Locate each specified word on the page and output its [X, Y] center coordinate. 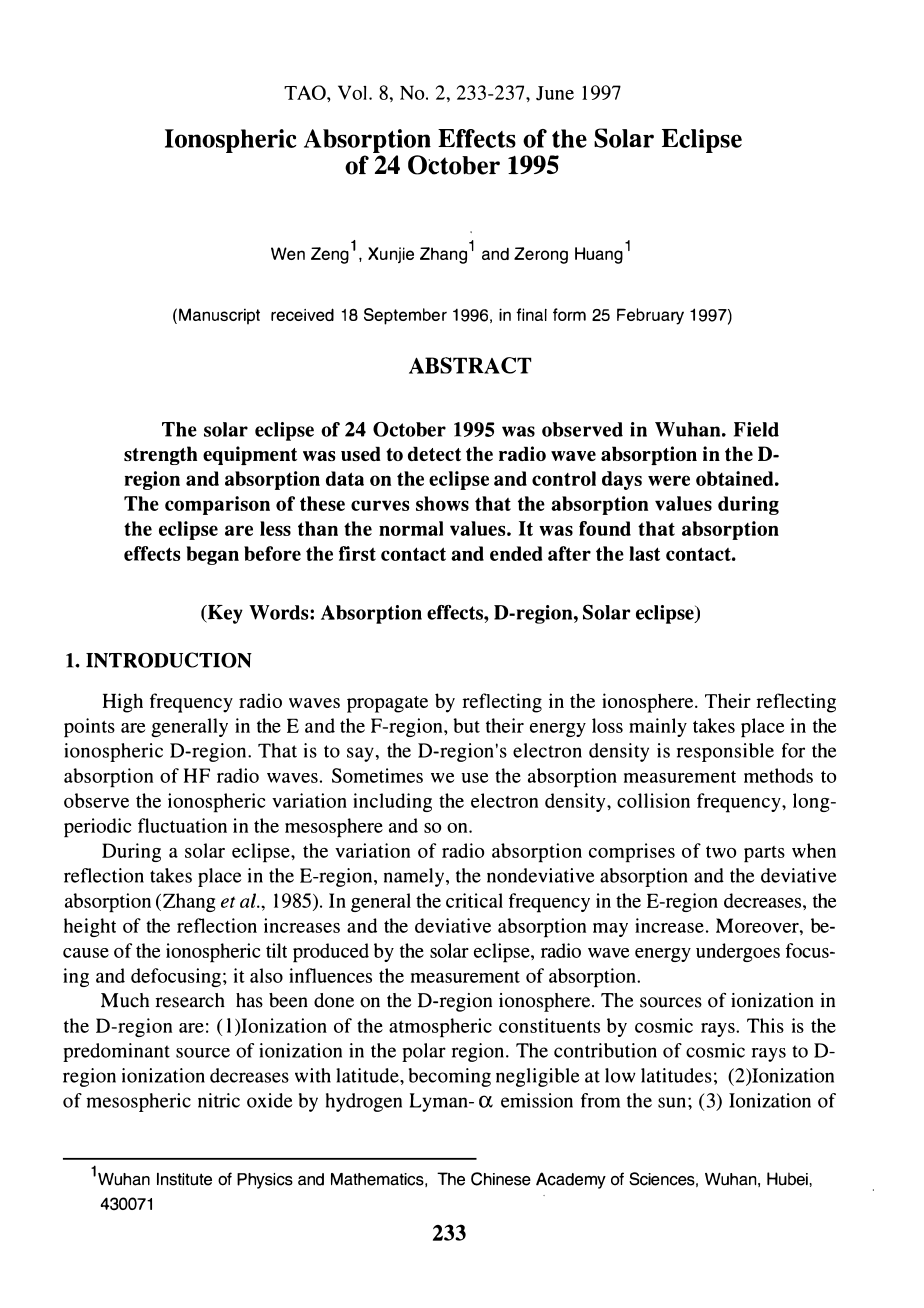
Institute [184, 1179]
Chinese [501, 1179]
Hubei [787, 1179]
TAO [306, 92]
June [555, 93]
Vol [352, 92]
